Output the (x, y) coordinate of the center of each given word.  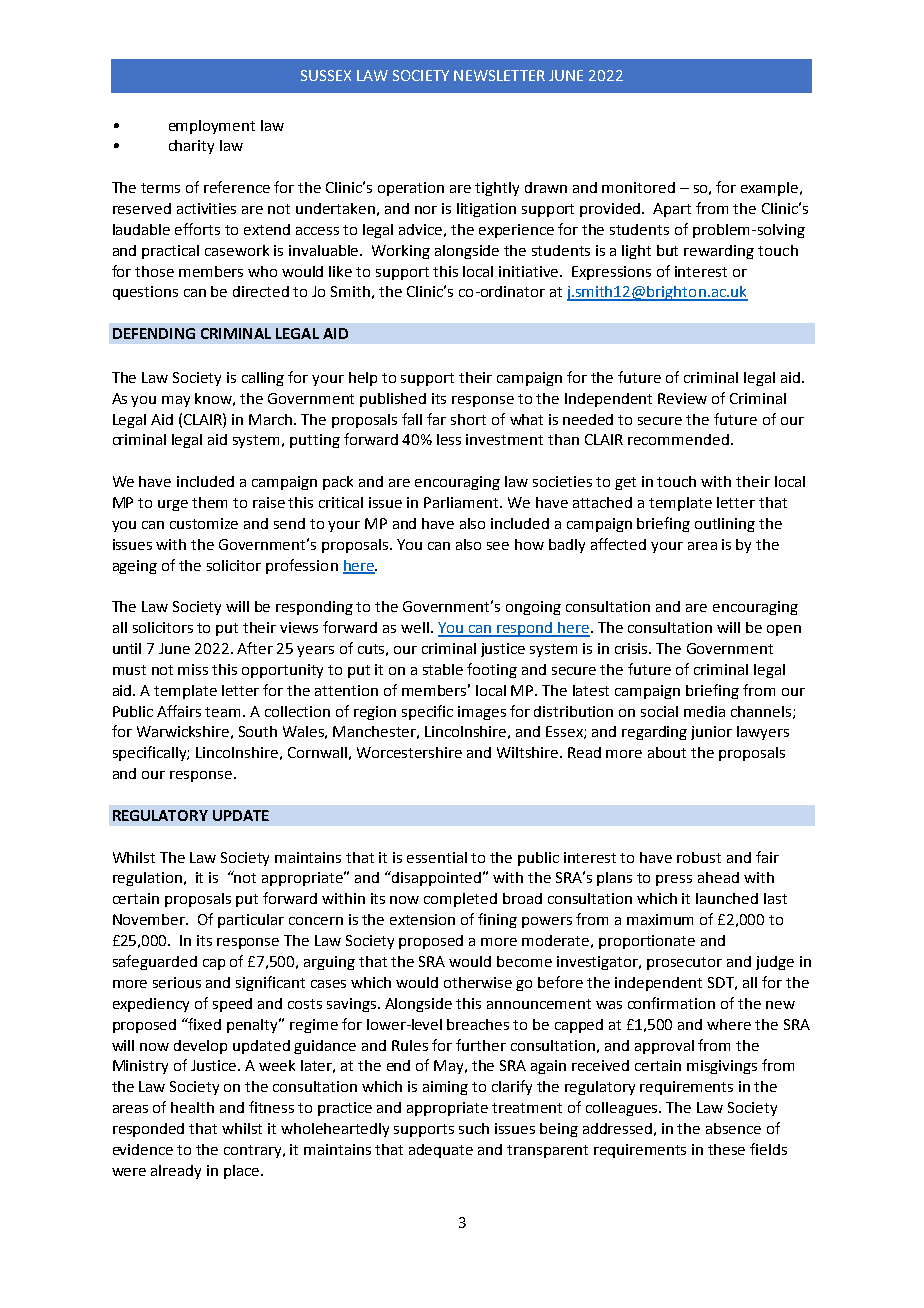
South (258, 731)
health (192, 1107)
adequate (441, 1151)
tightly (497, 189)
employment (212, 127)
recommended (678, 439)
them (209, 502)
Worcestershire (409, 752)
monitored (638, 187)
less (449, 439)
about (667, 752)
